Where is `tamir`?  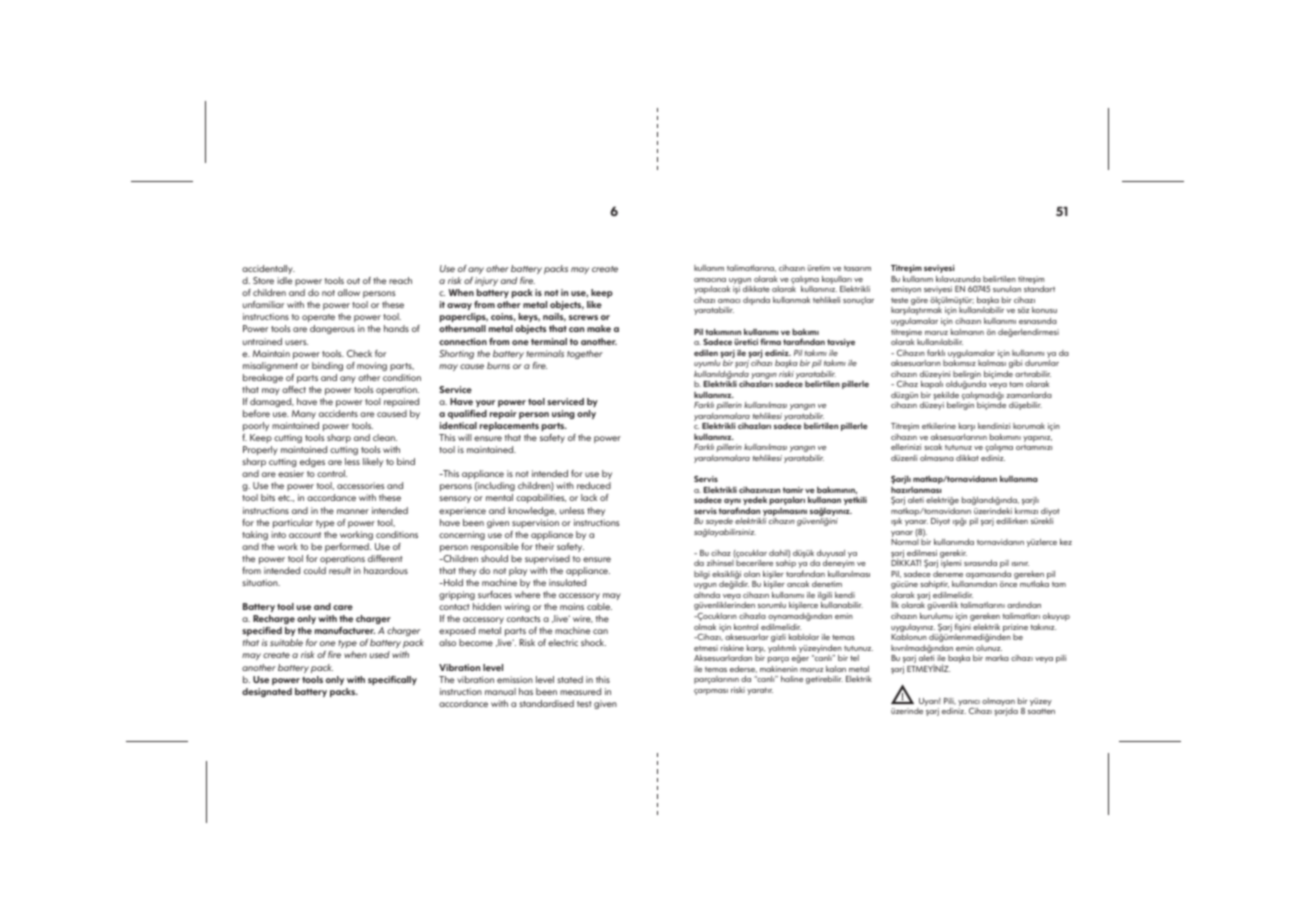
tamir is located at coordinates (793, 490).
